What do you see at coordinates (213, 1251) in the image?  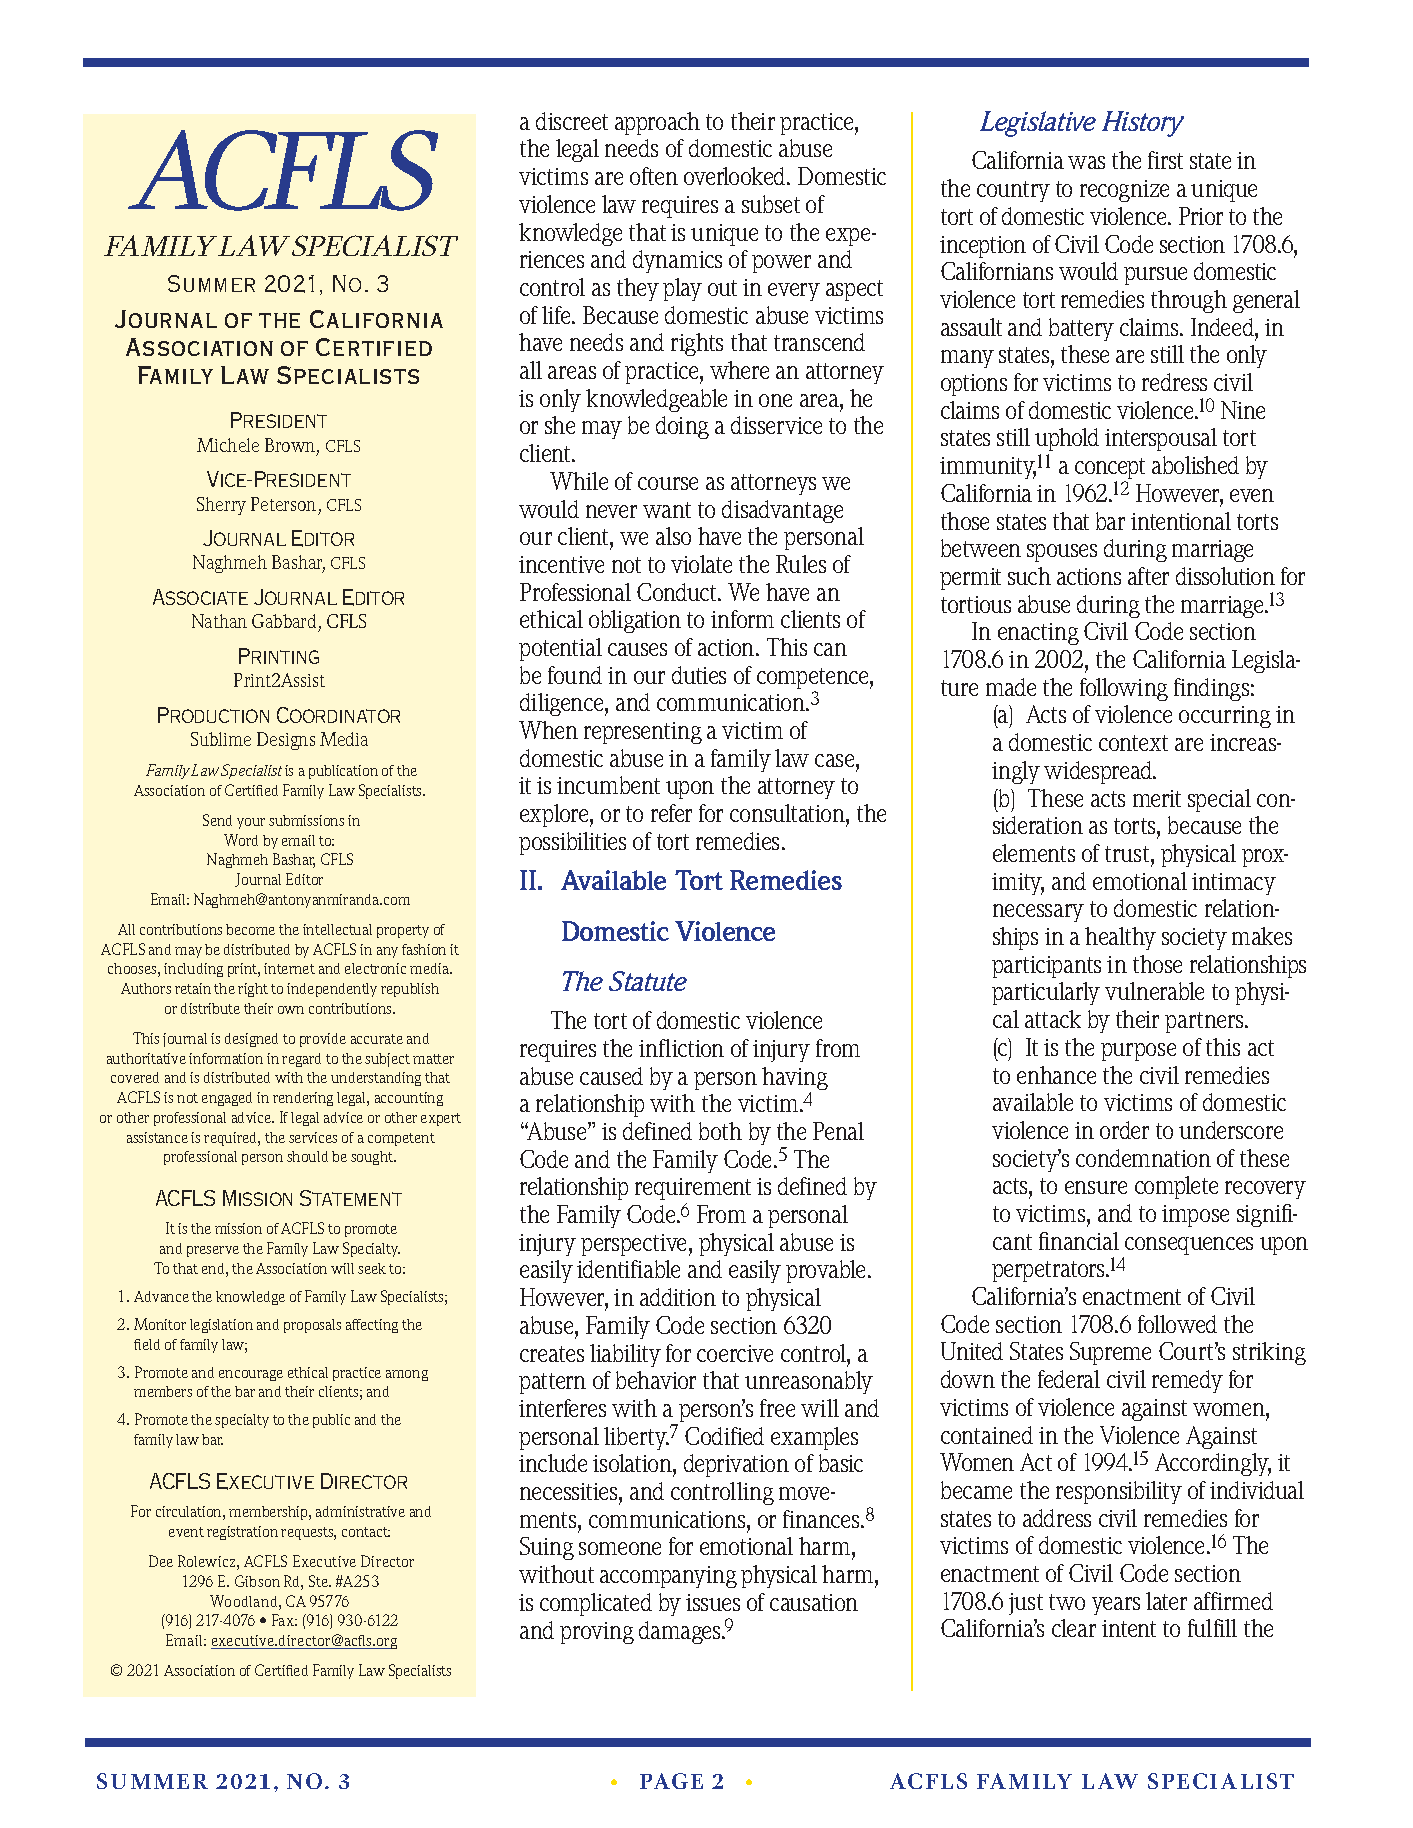 I see `preserve` at bounding box center [213, 1251].
